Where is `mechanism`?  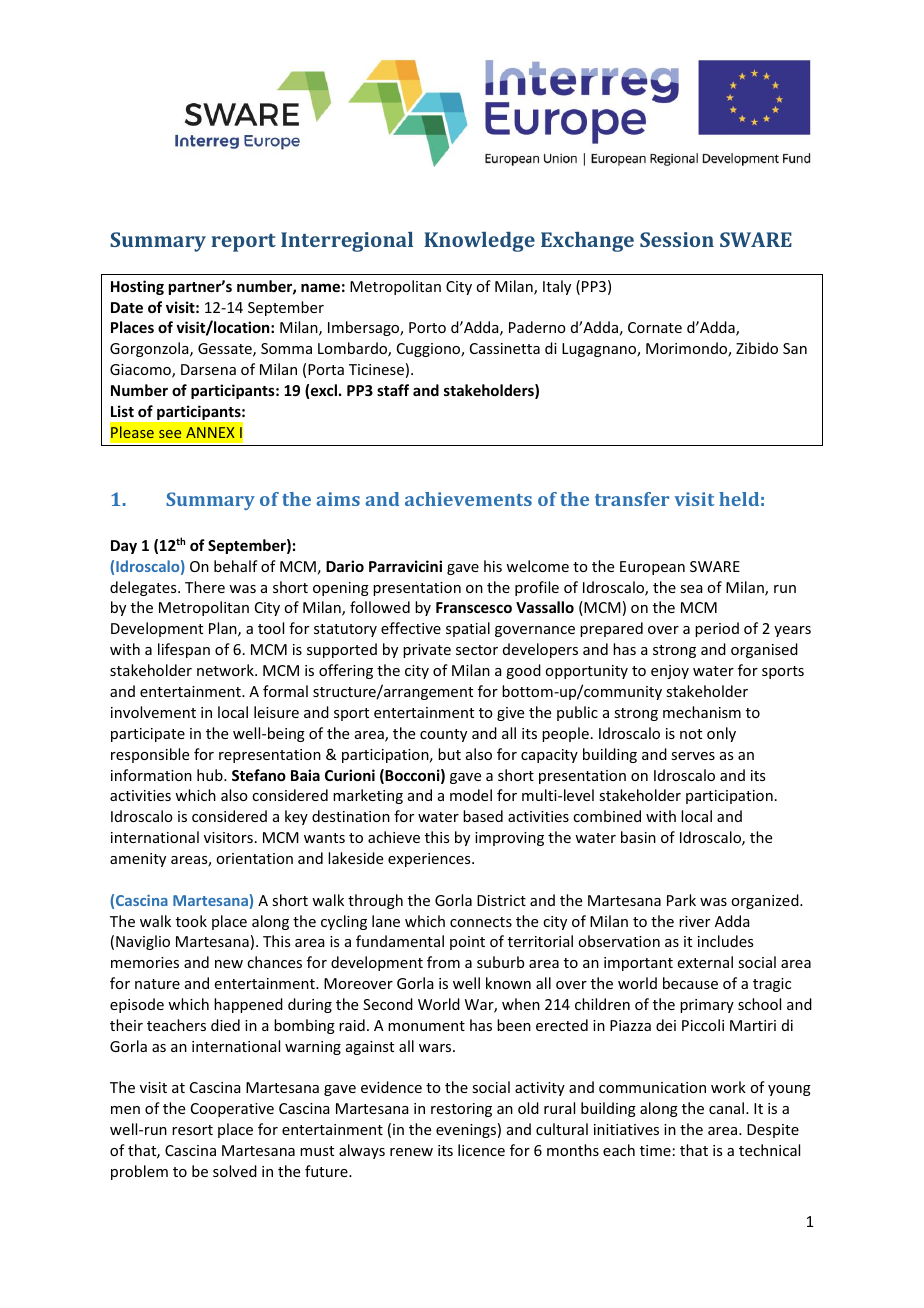 mechanism is located at coordinates (702, 712).
